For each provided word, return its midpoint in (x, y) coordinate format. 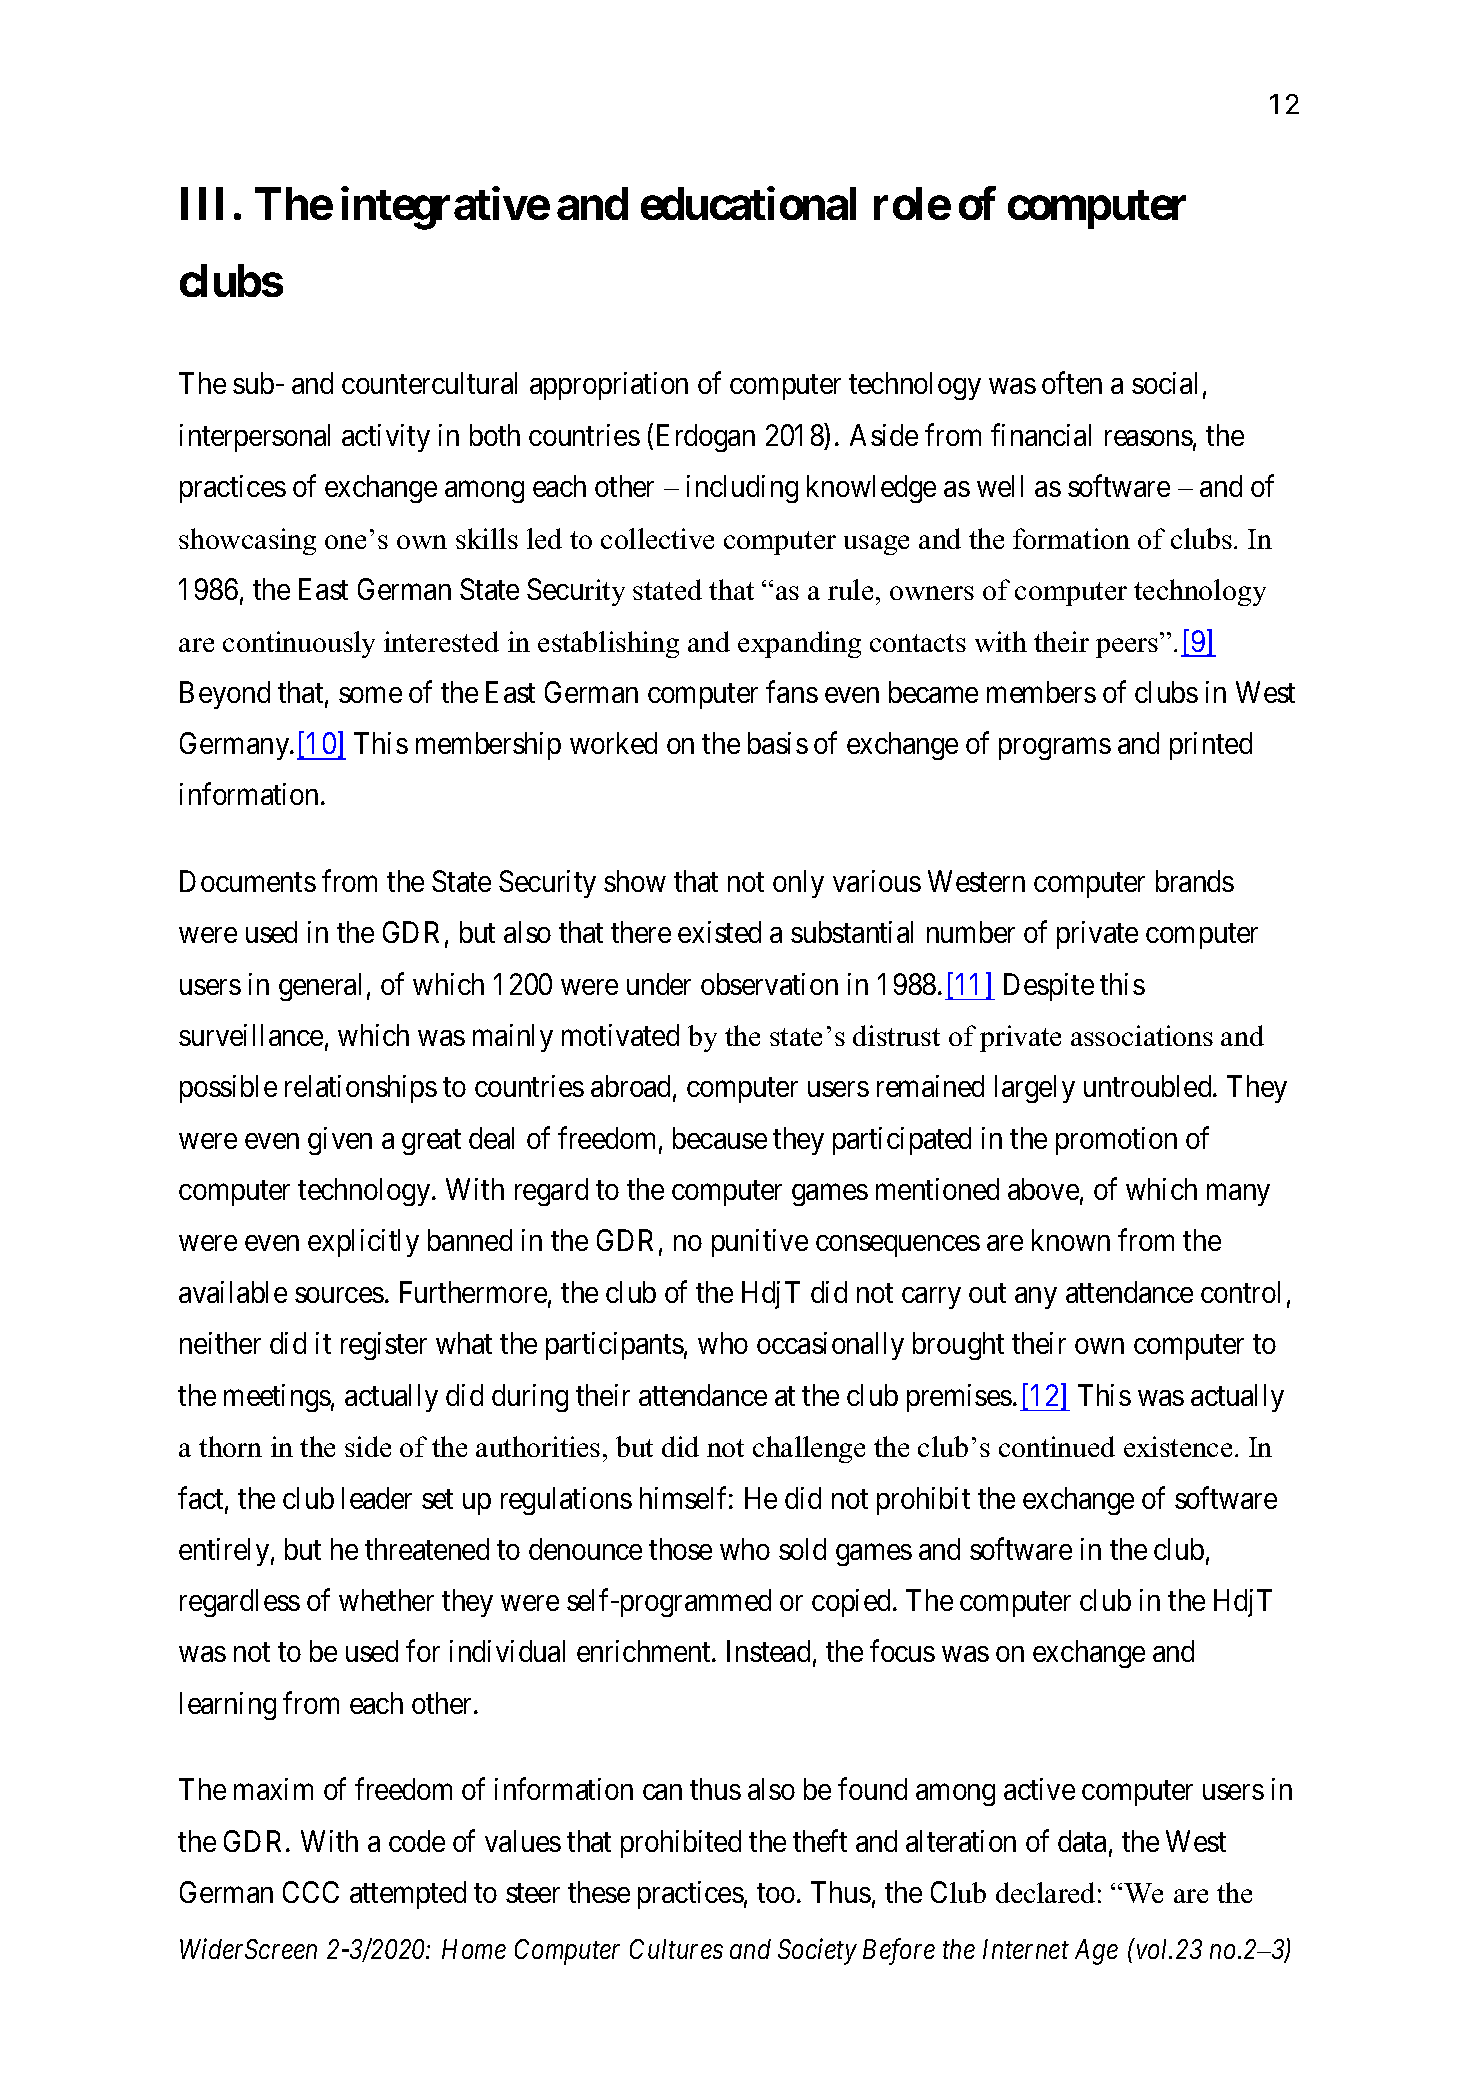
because (720, 1138)
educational (748, 203)
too (776, 1893)
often (1072, 383)
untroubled (1149, 1086)
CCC (311, 1892)
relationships (361, 1089)
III (202, 204)
